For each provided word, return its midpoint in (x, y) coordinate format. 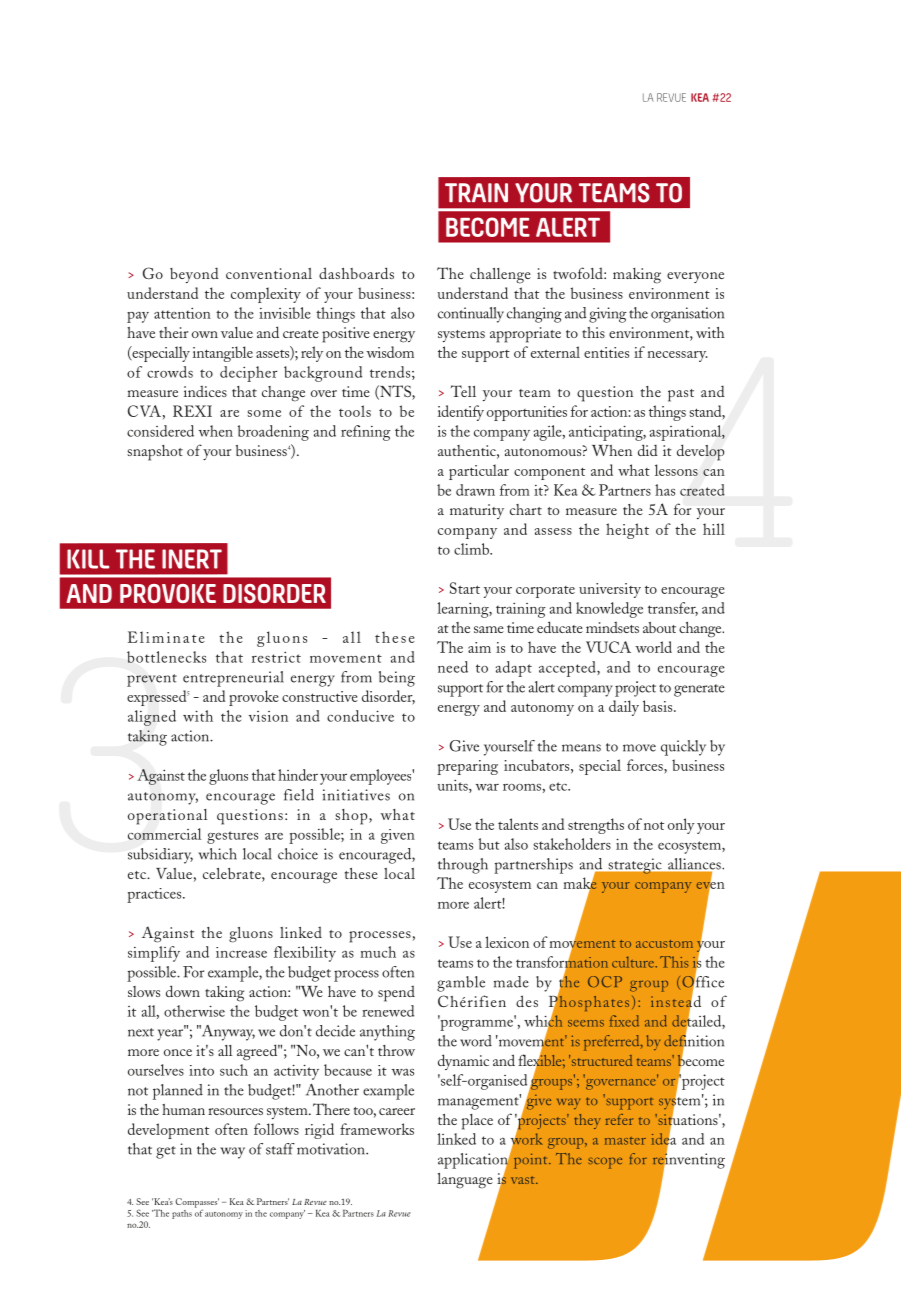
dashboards (356, 273)
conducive (360, 716)
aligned (152, 718)
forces (646, 765)
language (465, 1181)
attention (182, 313)
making (637, 276)
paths (182, 1214)
